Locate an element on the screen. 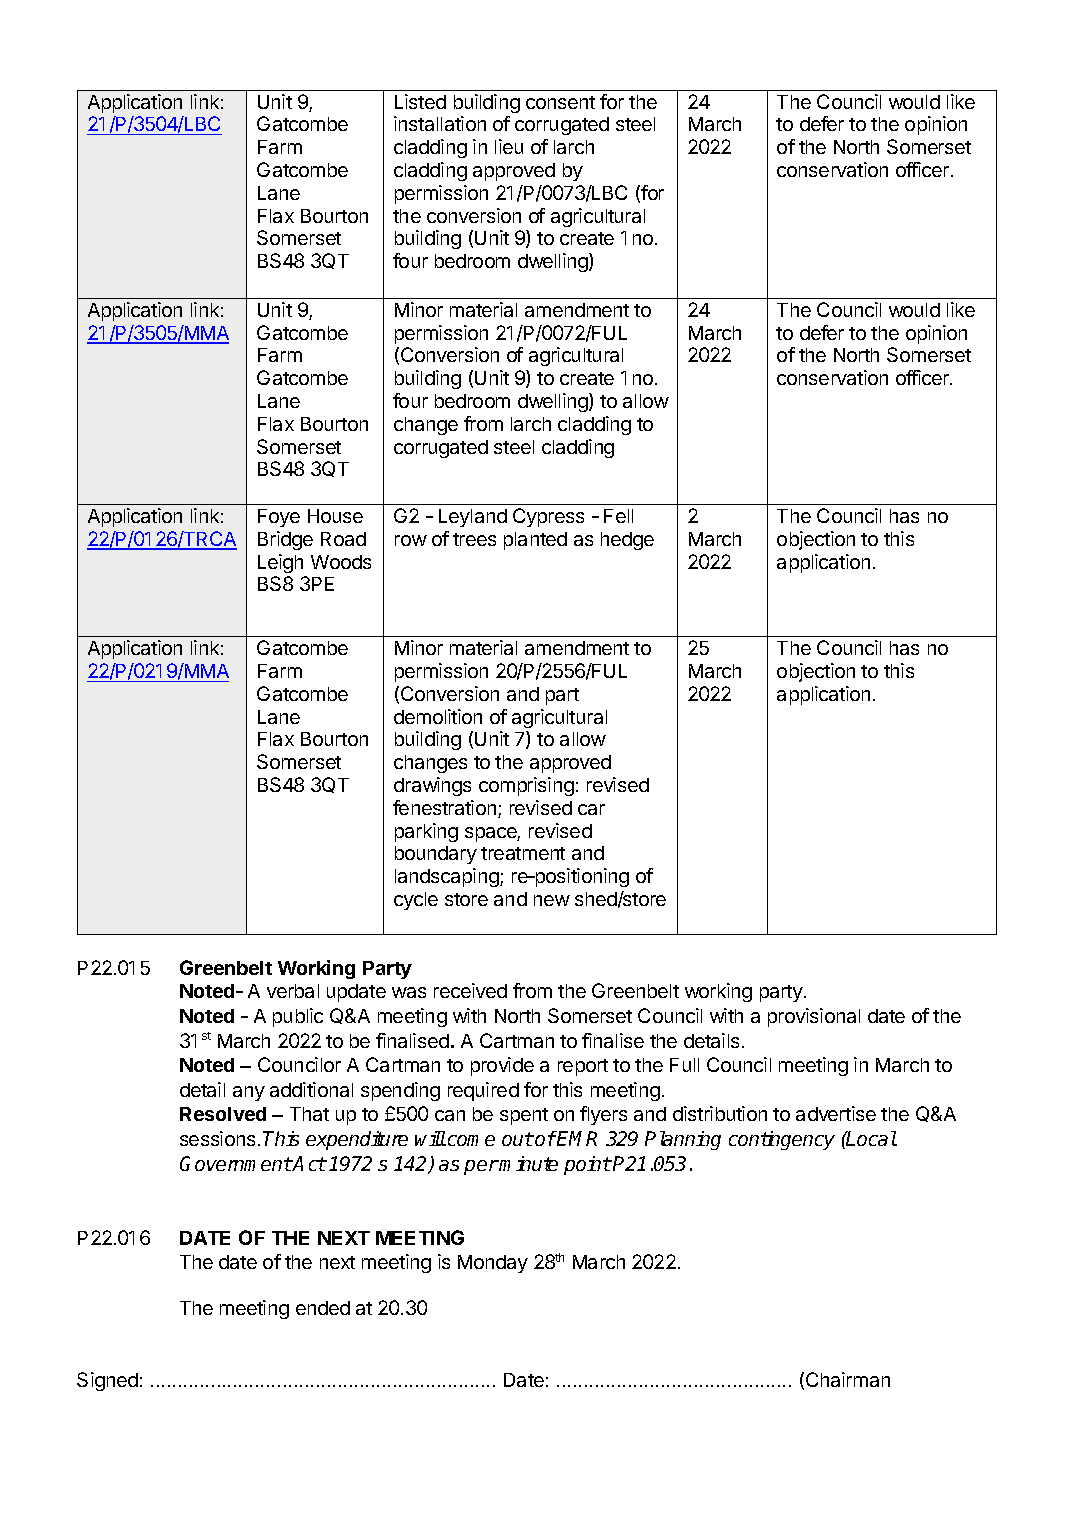  Leyland is located at coordinates (473, 518).
